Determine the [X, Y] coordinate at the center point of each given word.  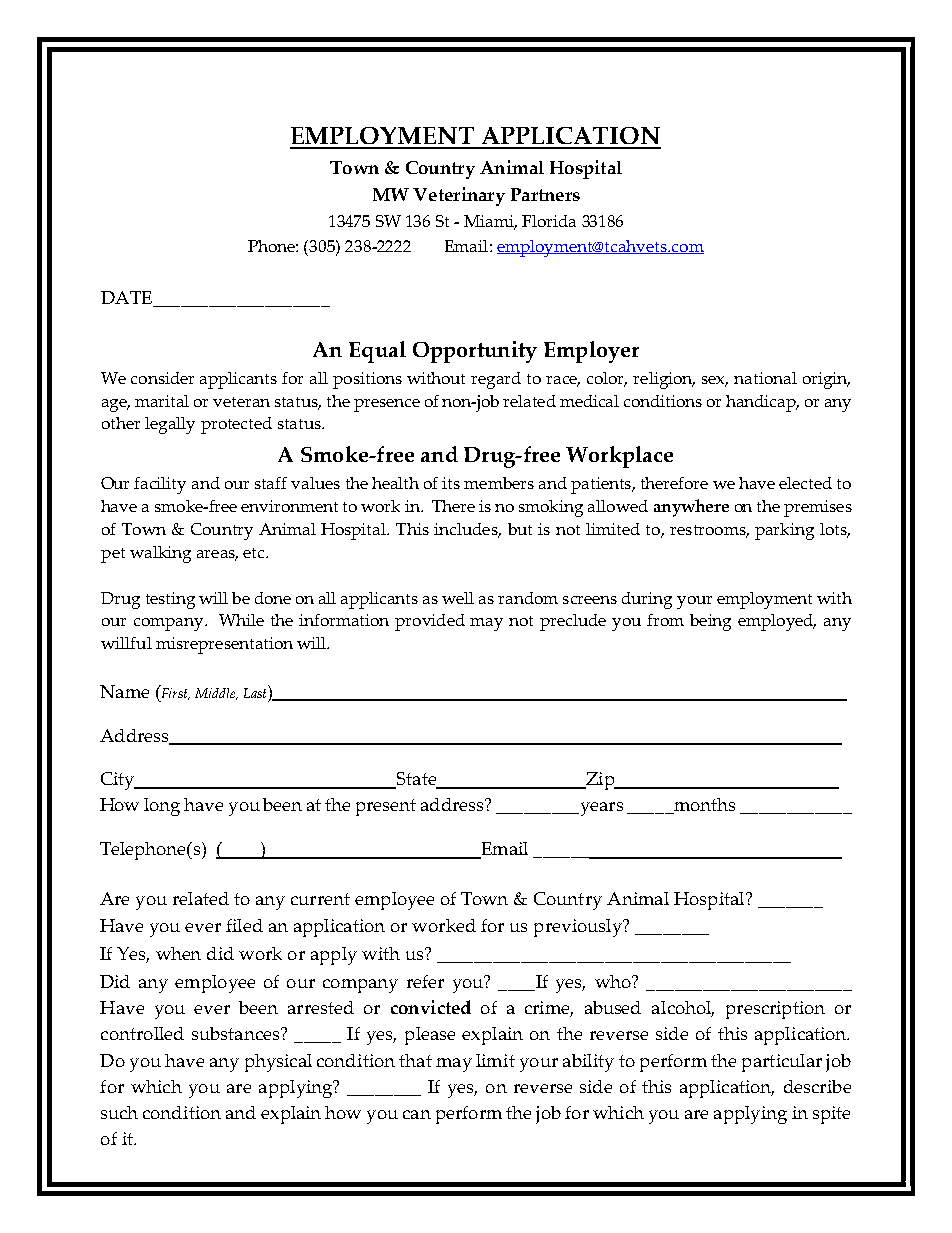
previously [579, 928]
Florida [549, 221]
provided [430, 622]
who [614, 981]
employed [777, 622]
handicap [762, 403]
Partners [545, 194]
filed [244, 925]
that [415, 1060]
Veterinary [459, 196]
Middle [216, 694]
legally [170, 425]
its [451, 483]
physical [278, 1063]
